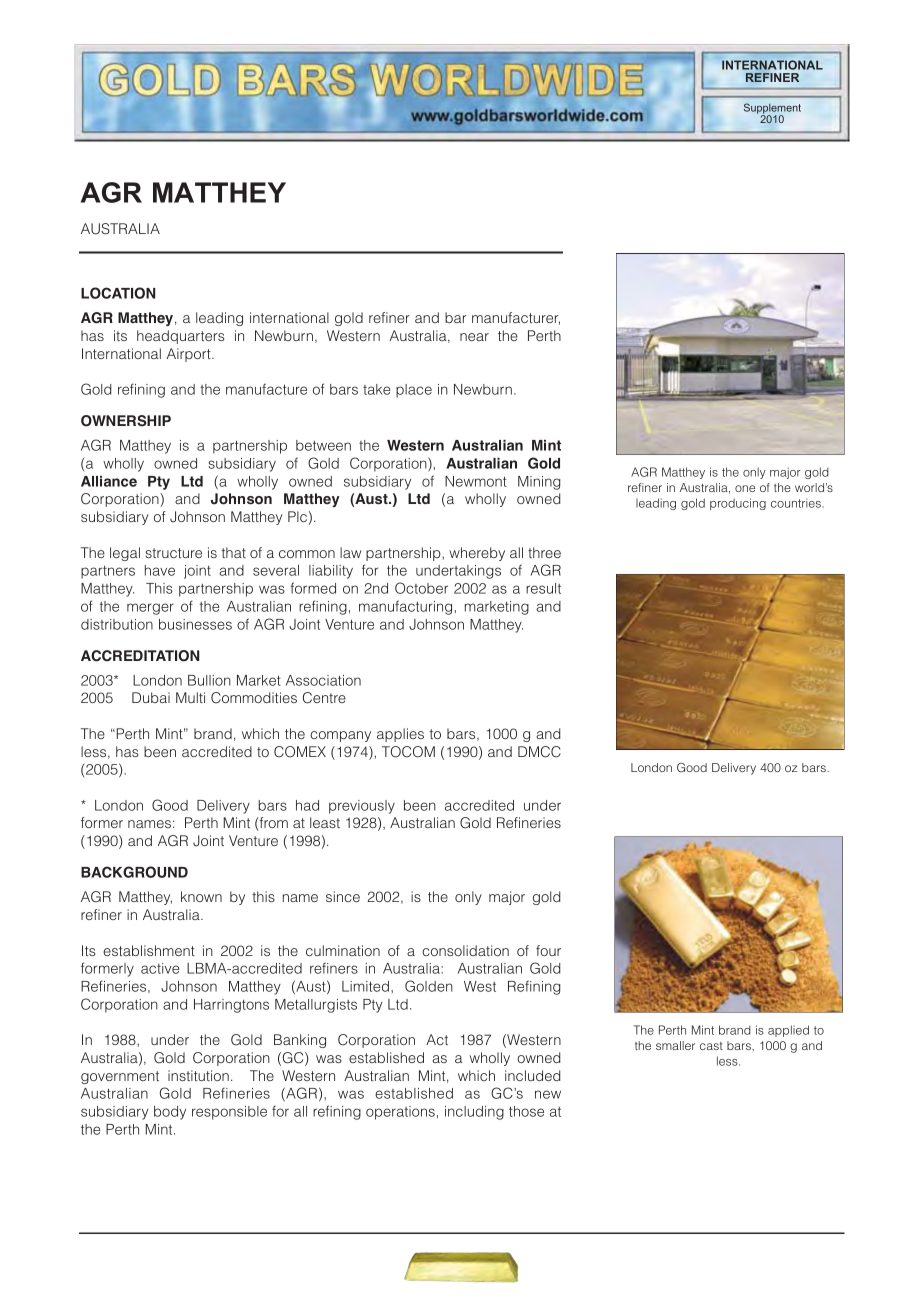 This document has height=1308, width=924. What do you see at coordinates (474, 1113) in the document?
I see `including` at bounding box center [474, 1113].
